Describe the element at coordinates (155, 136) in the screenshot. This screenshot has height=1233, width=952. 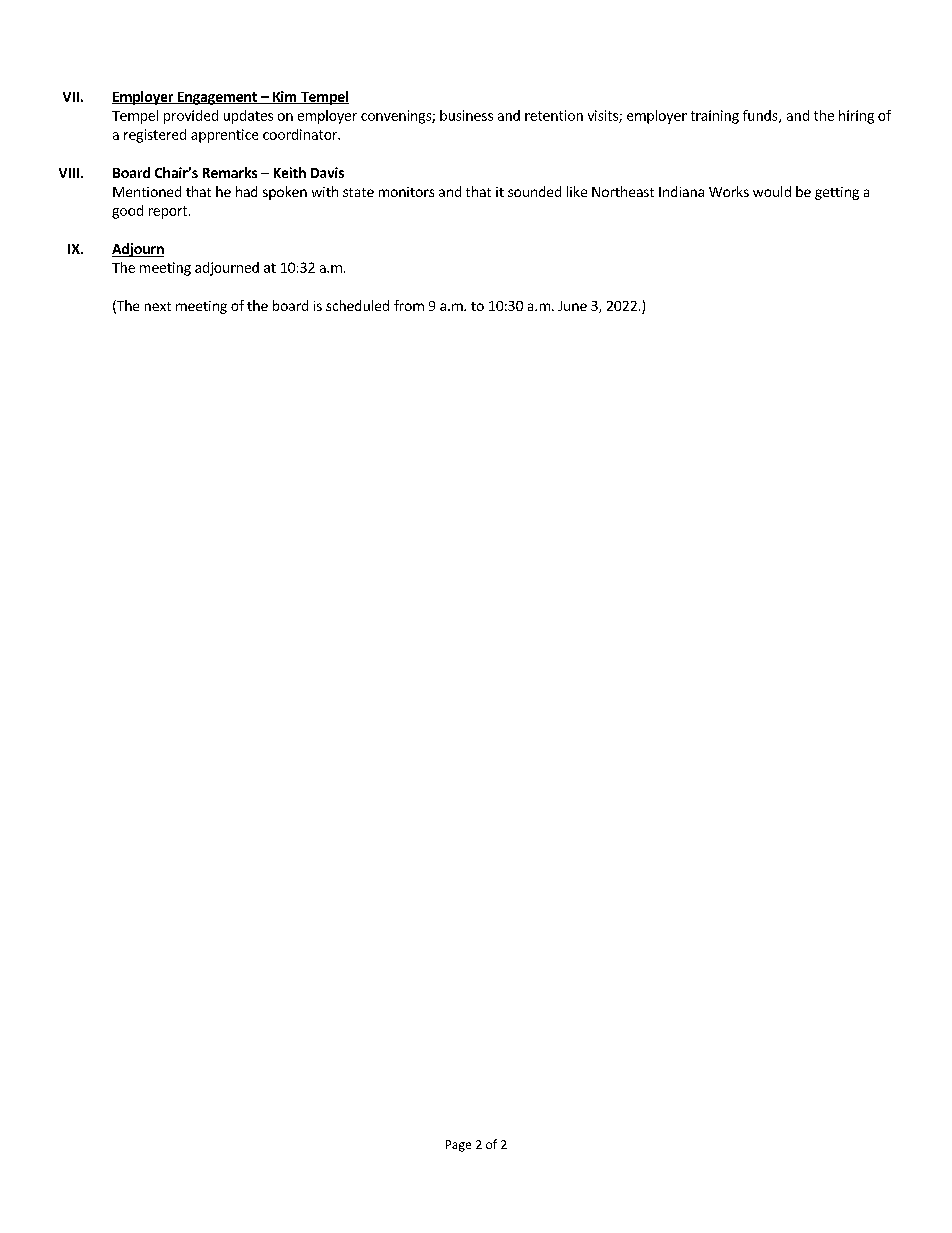
I see `registered` at that location.
